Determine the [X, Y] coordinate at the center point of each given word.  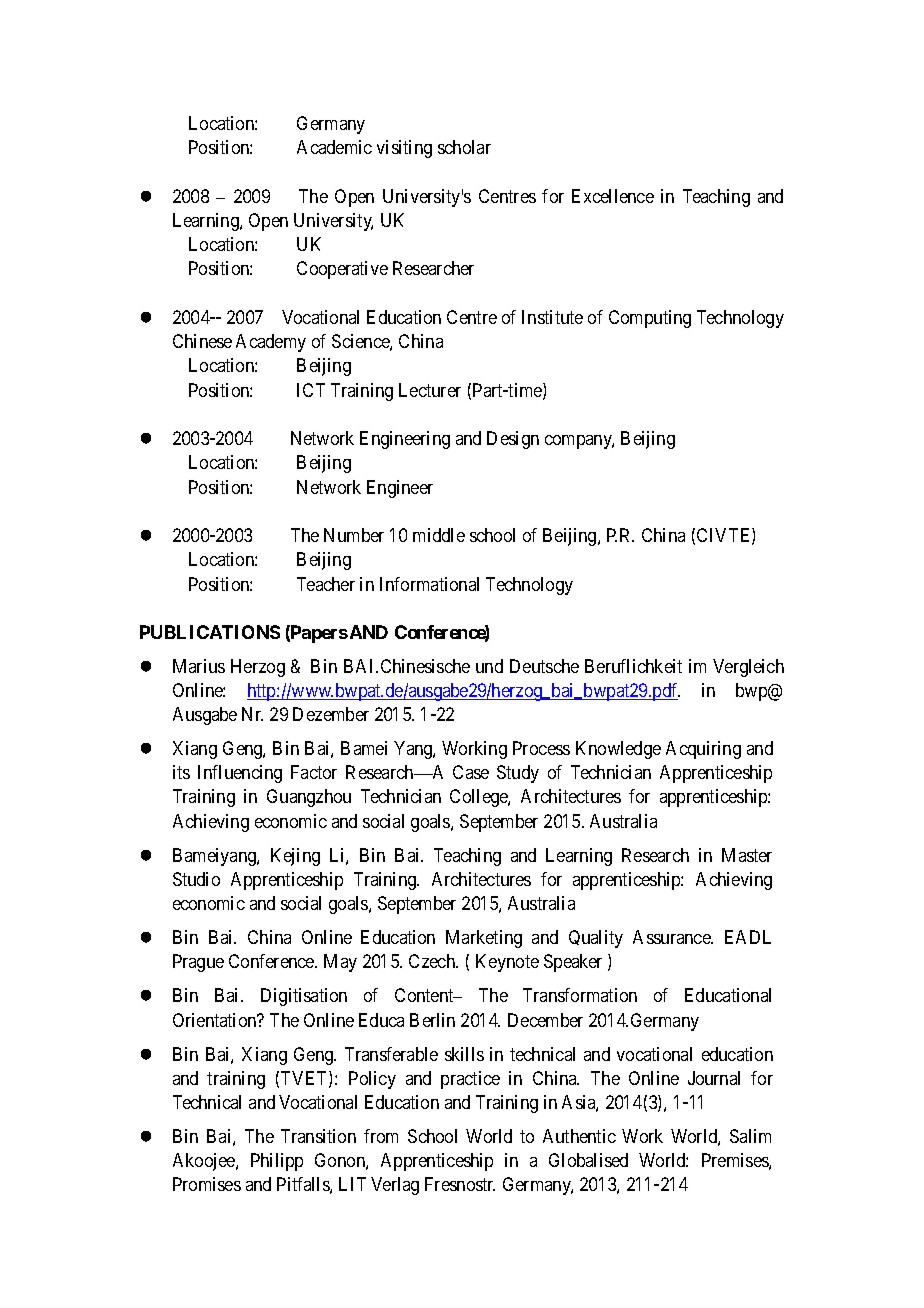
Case [471, 772]
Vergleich [748, 668]
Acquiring [703, 750]
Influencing [240, 774]
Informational [429, 584]
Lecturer [430, 390]
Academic [334, 147]
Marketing [484, 939]
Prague [198, 963]
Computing [650, 319]
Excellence [613, 196]
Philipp [277, 1162]
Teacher [326, 584]
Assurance [672, 937]
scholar [464, 147]
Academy [271, 343]
